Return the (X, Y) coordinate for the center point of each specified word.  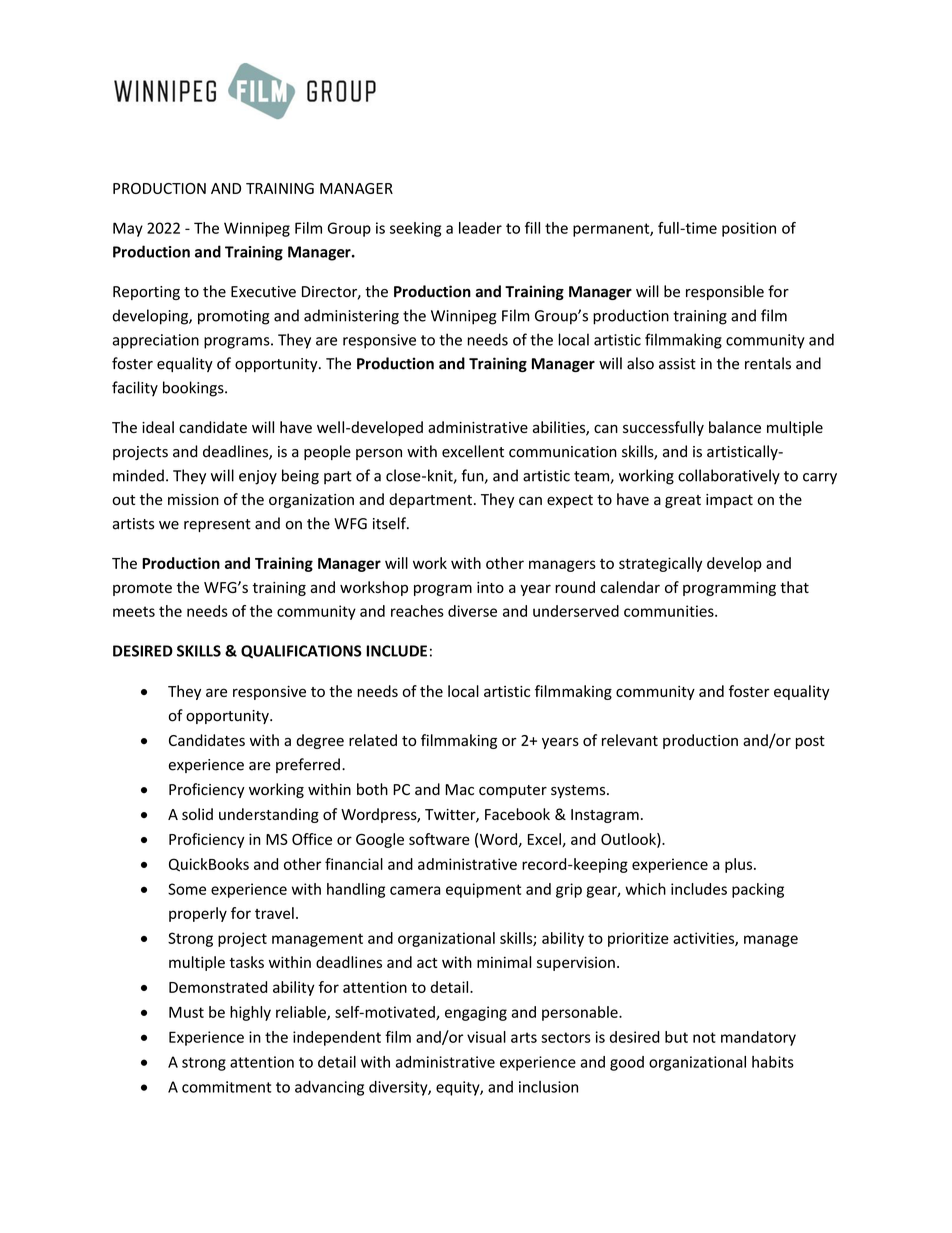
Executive (263, 292)
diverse (472, 611)
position (749, 229)
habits (773, 1062)
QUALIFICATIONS (301, 652)
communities (670, 611)
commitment (226, 1087)
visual (486, 1037)
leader (480, 228)
